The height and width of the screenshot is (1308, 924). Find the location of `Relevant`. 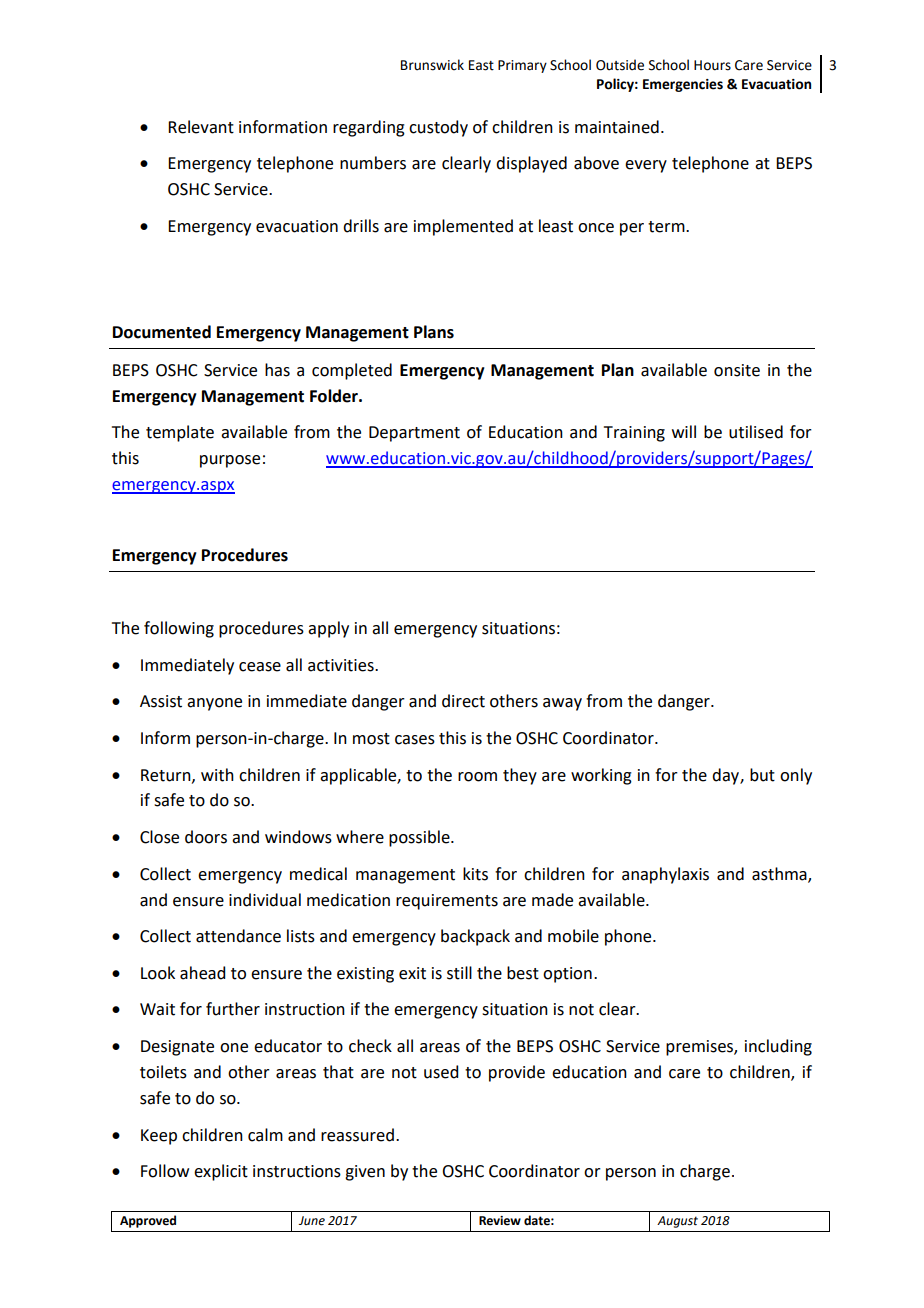

Relevant is located at coordinates (201, 127).
